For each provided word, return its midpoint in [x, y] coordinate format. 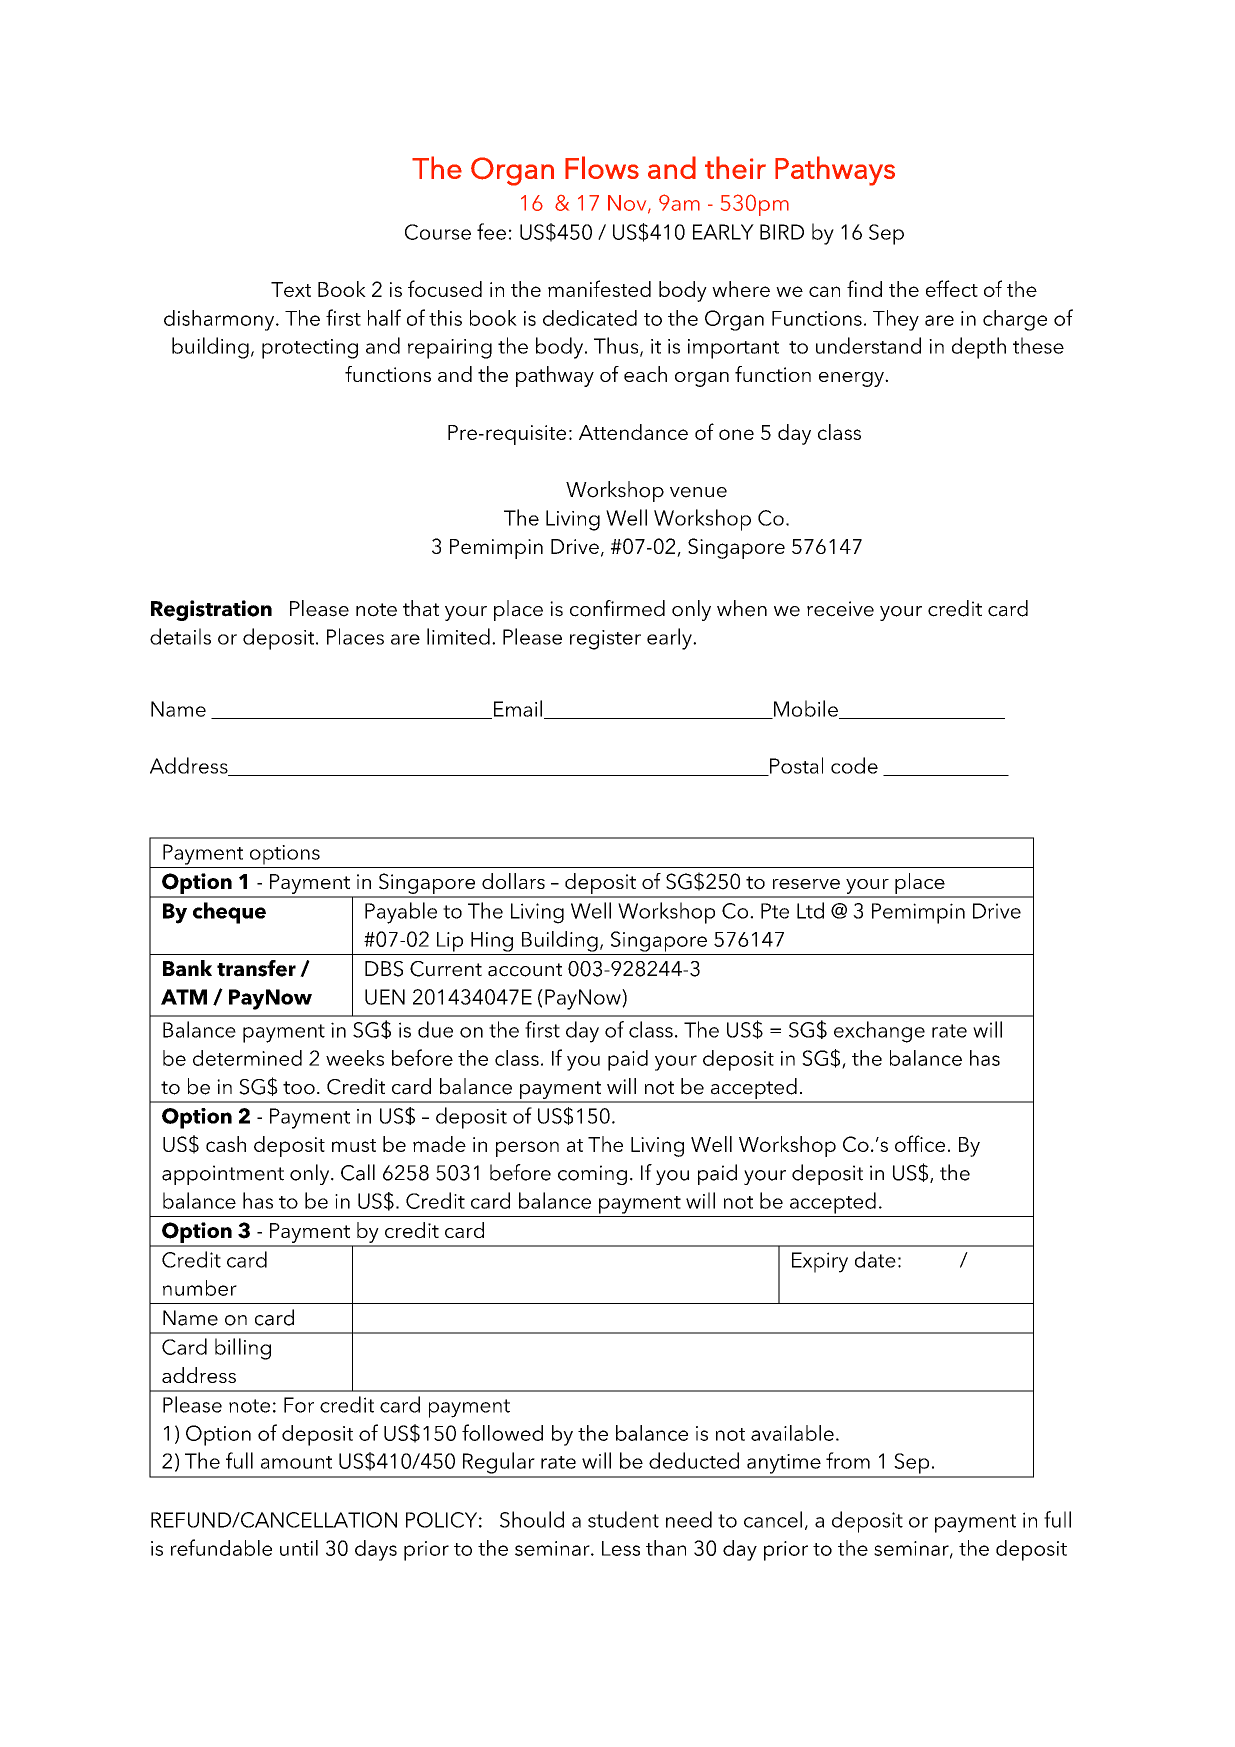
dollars [513, 881]
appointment [223, 1175]
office [920, 1143]
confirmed [617, 608]
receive [840, 609]
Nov [628, 204]
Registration [211, 610]
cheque [229, 913]
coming [592, 1175]
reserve [806, 884]
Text [291, 289]
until [299, 1548]
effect [952, 288]
